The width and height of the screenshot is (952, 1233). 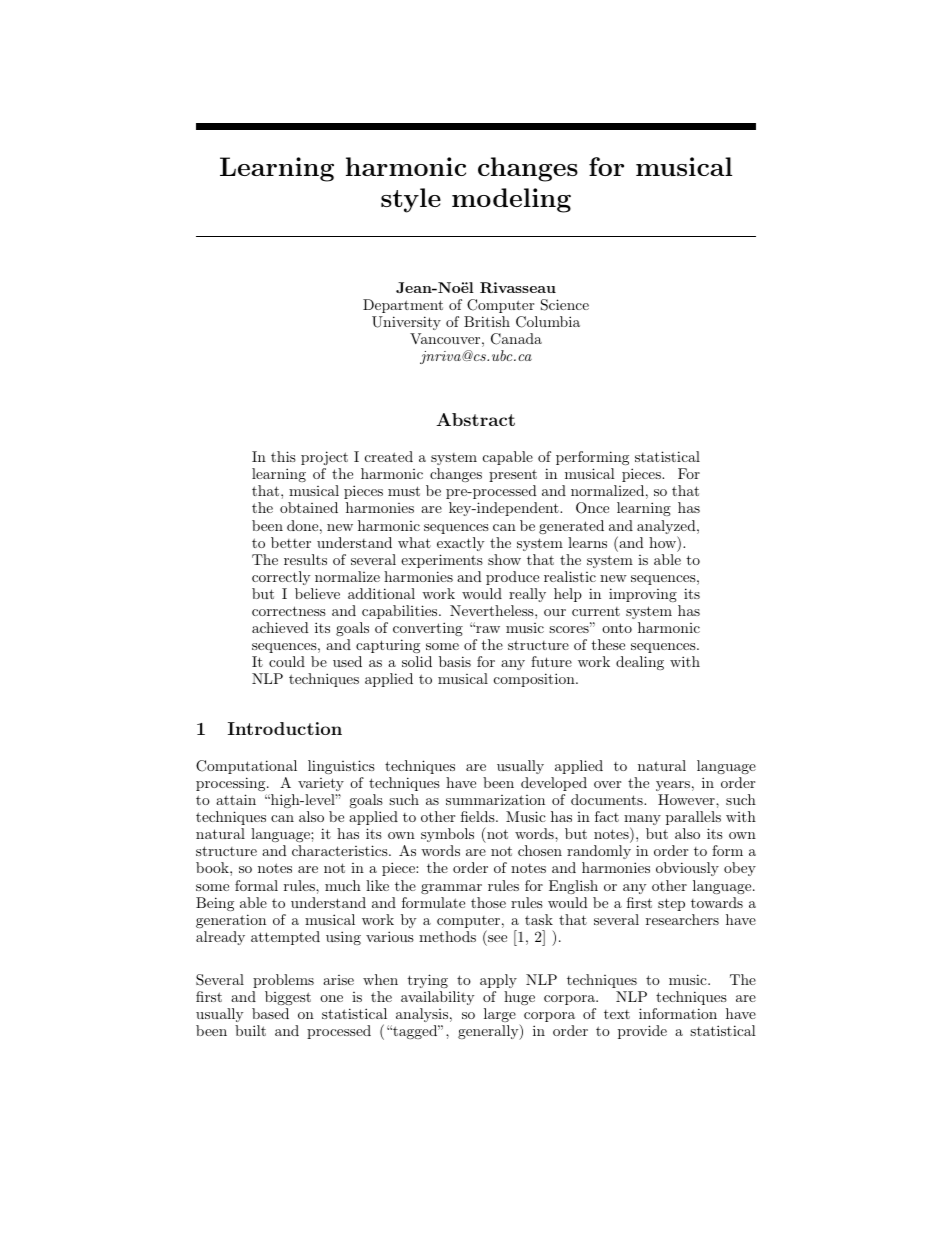 What do you see at coordinates (513, 475) in the screenshot?
I see `present` at bounding box center [513, 475].
